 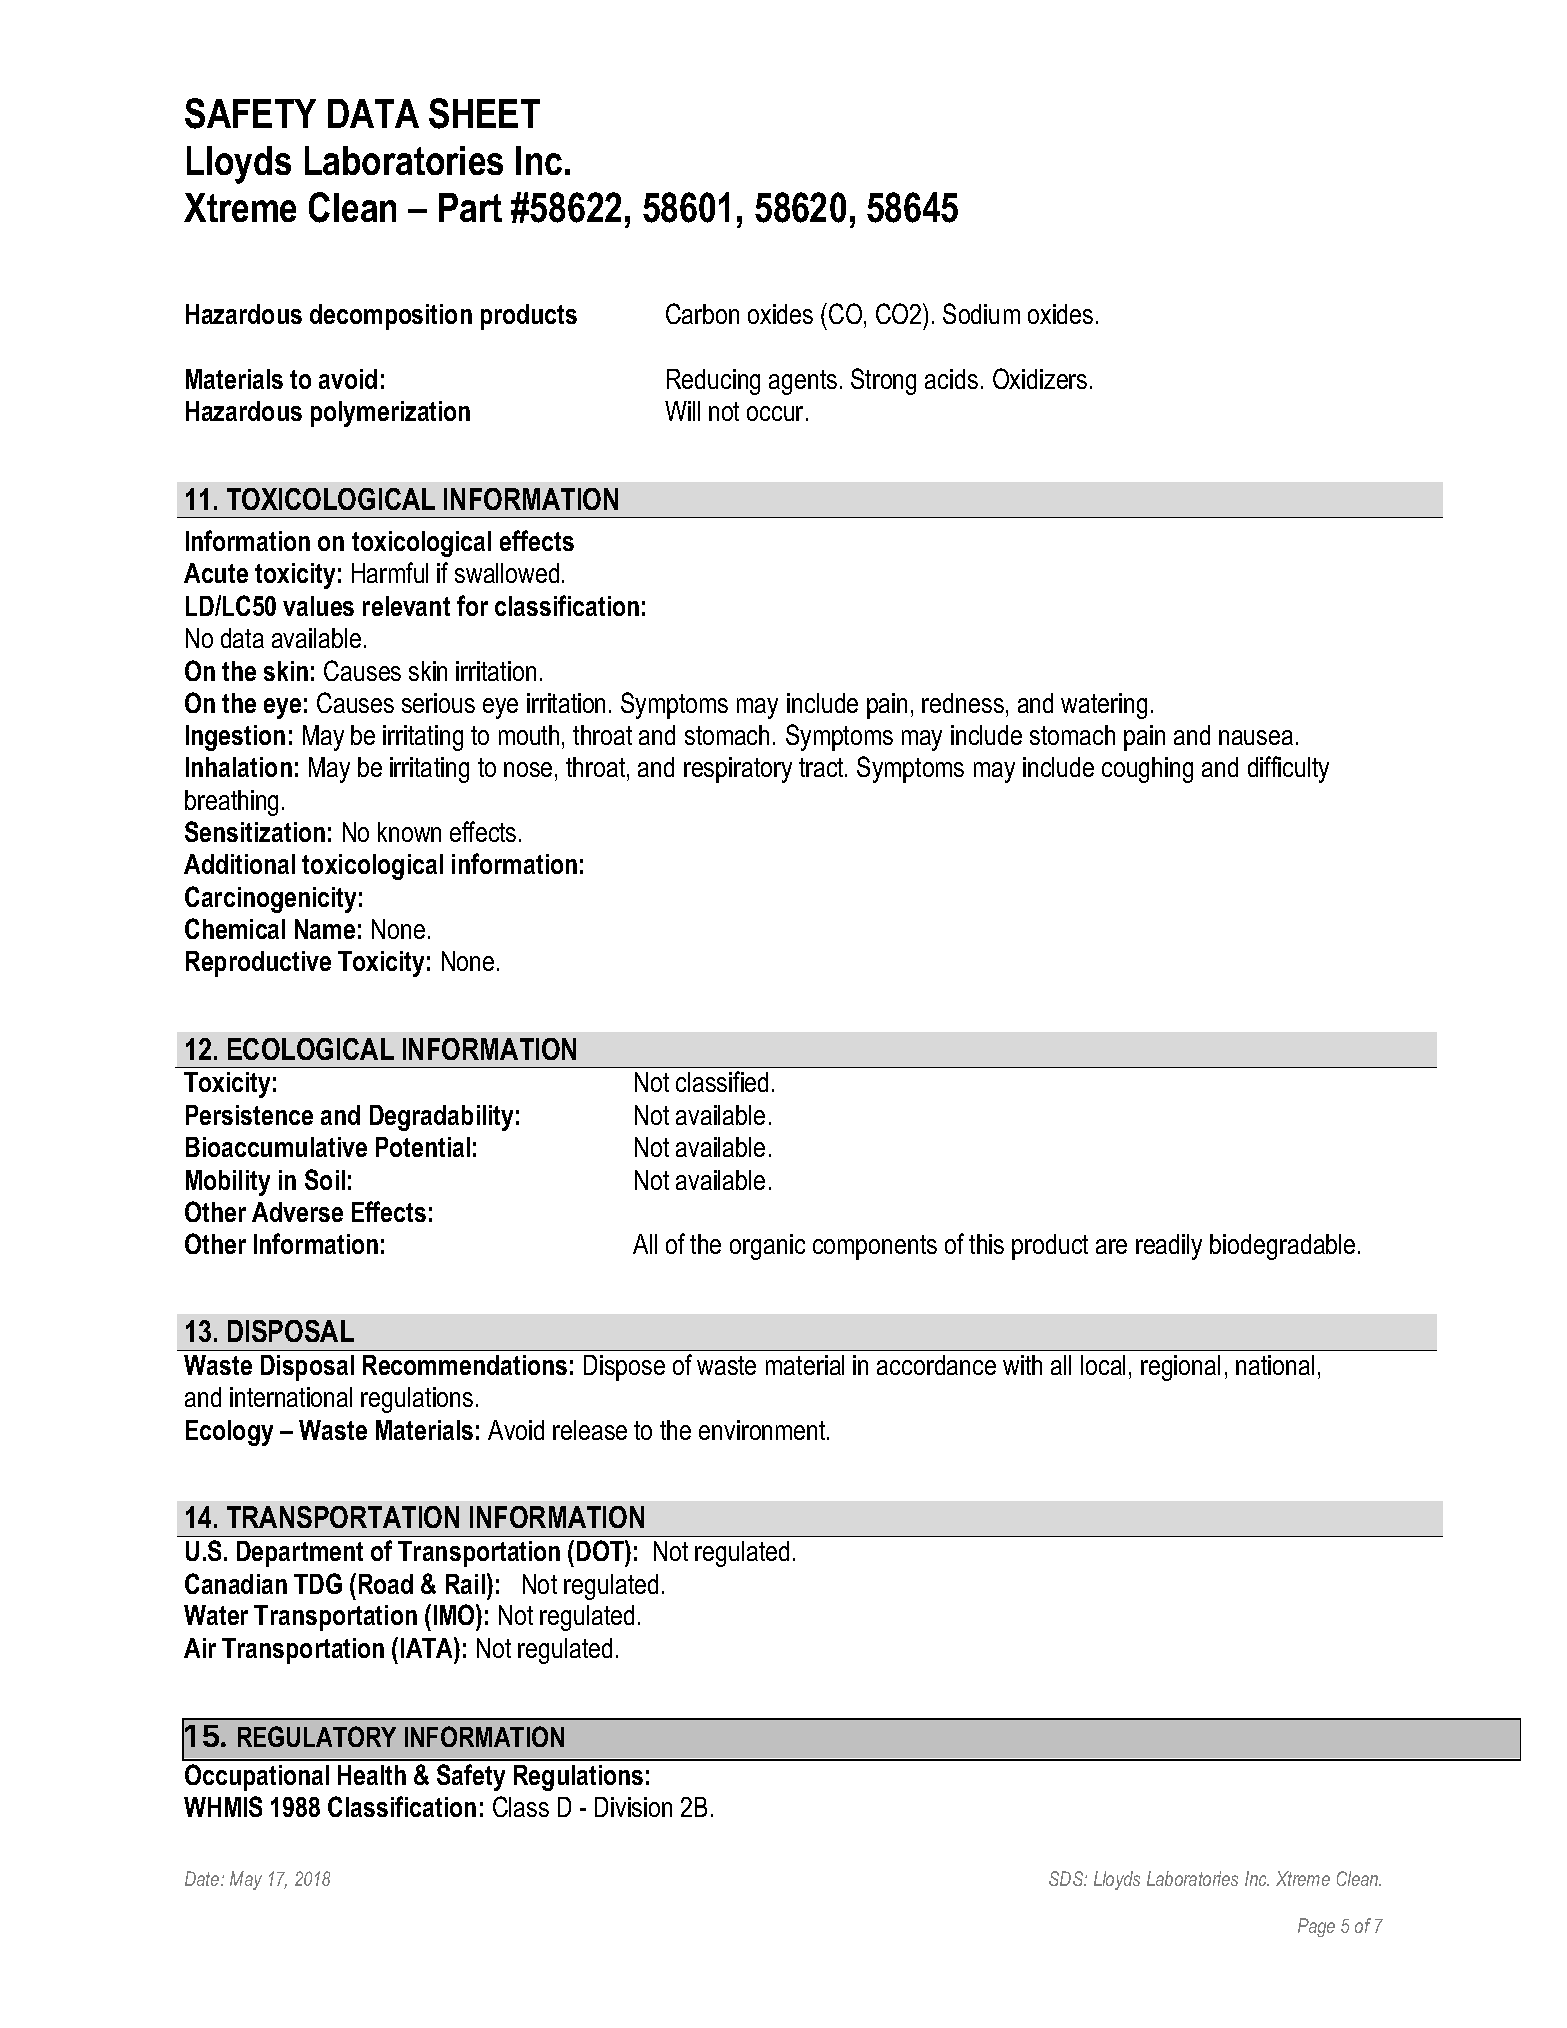 What do you see at coordinates (484, 113) in the image?
I see `SHEET` at bounding box center [484, 113].
